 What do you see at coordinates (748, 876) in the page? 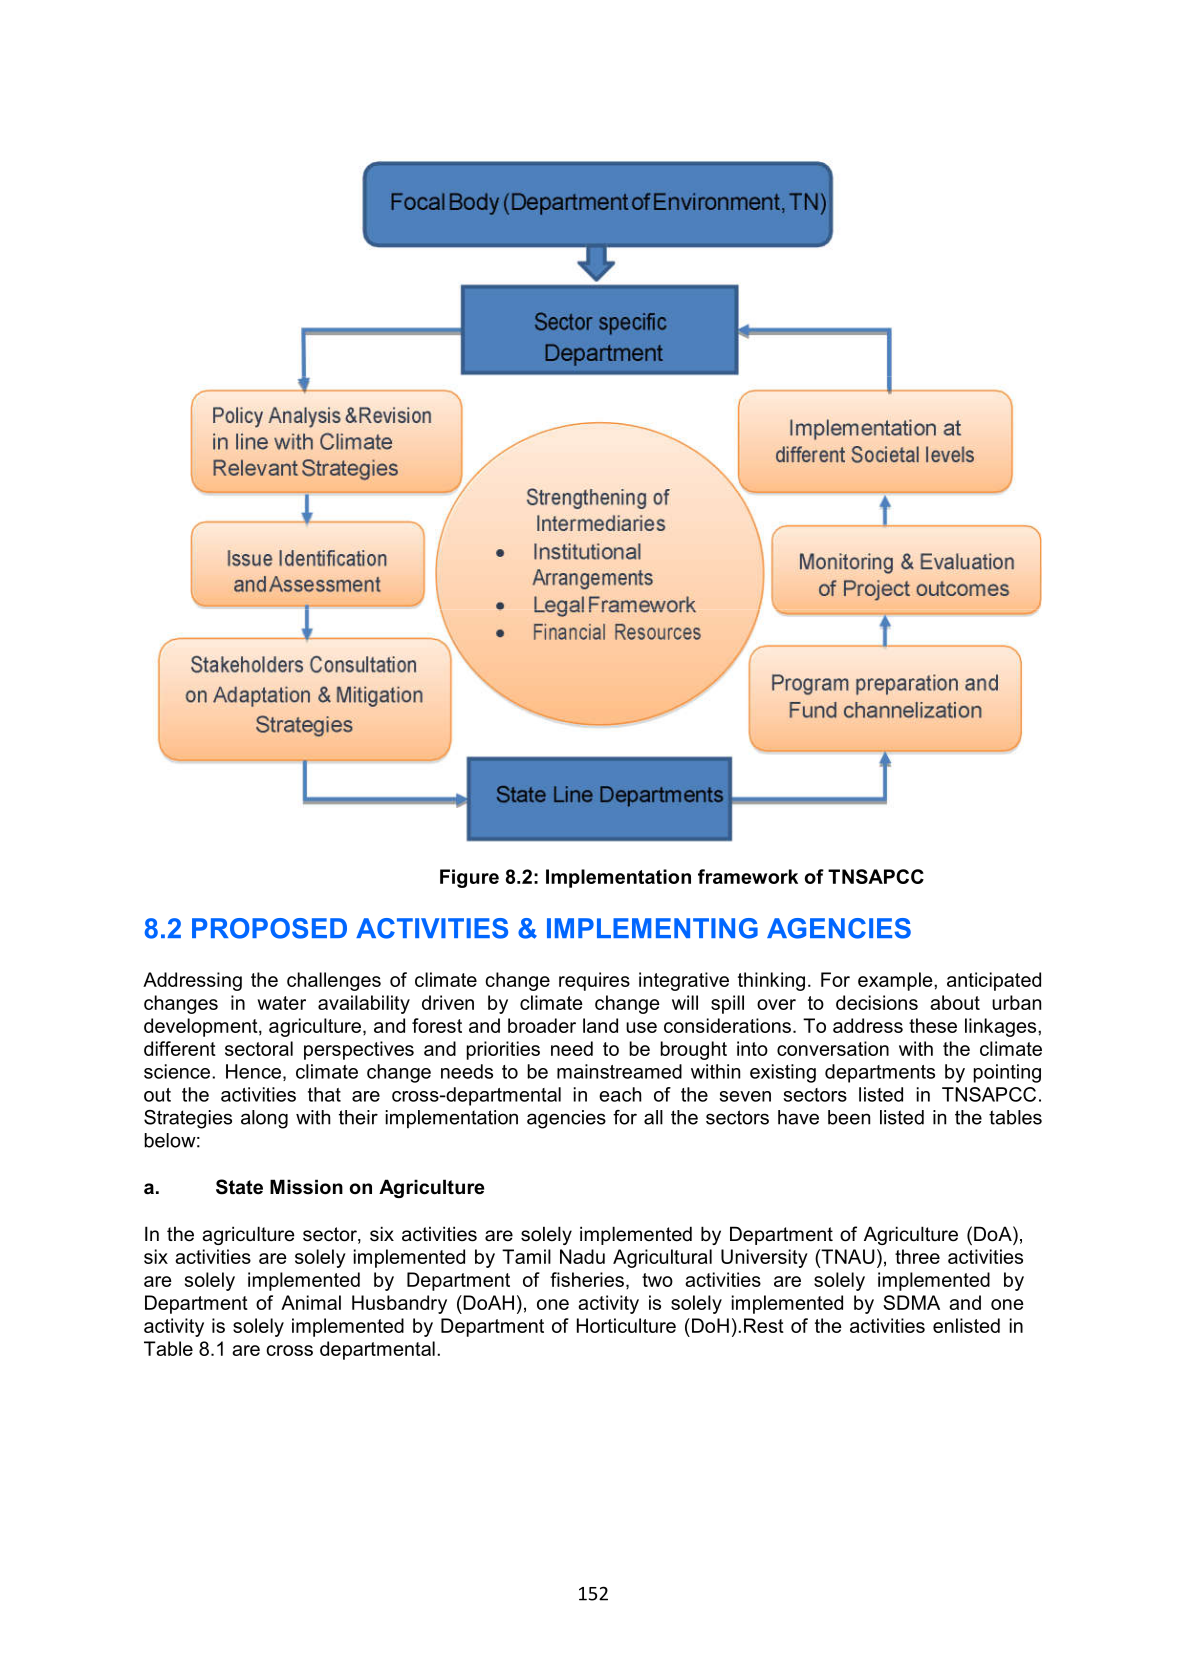
I see `framework` at bounding box center [748, 876].
